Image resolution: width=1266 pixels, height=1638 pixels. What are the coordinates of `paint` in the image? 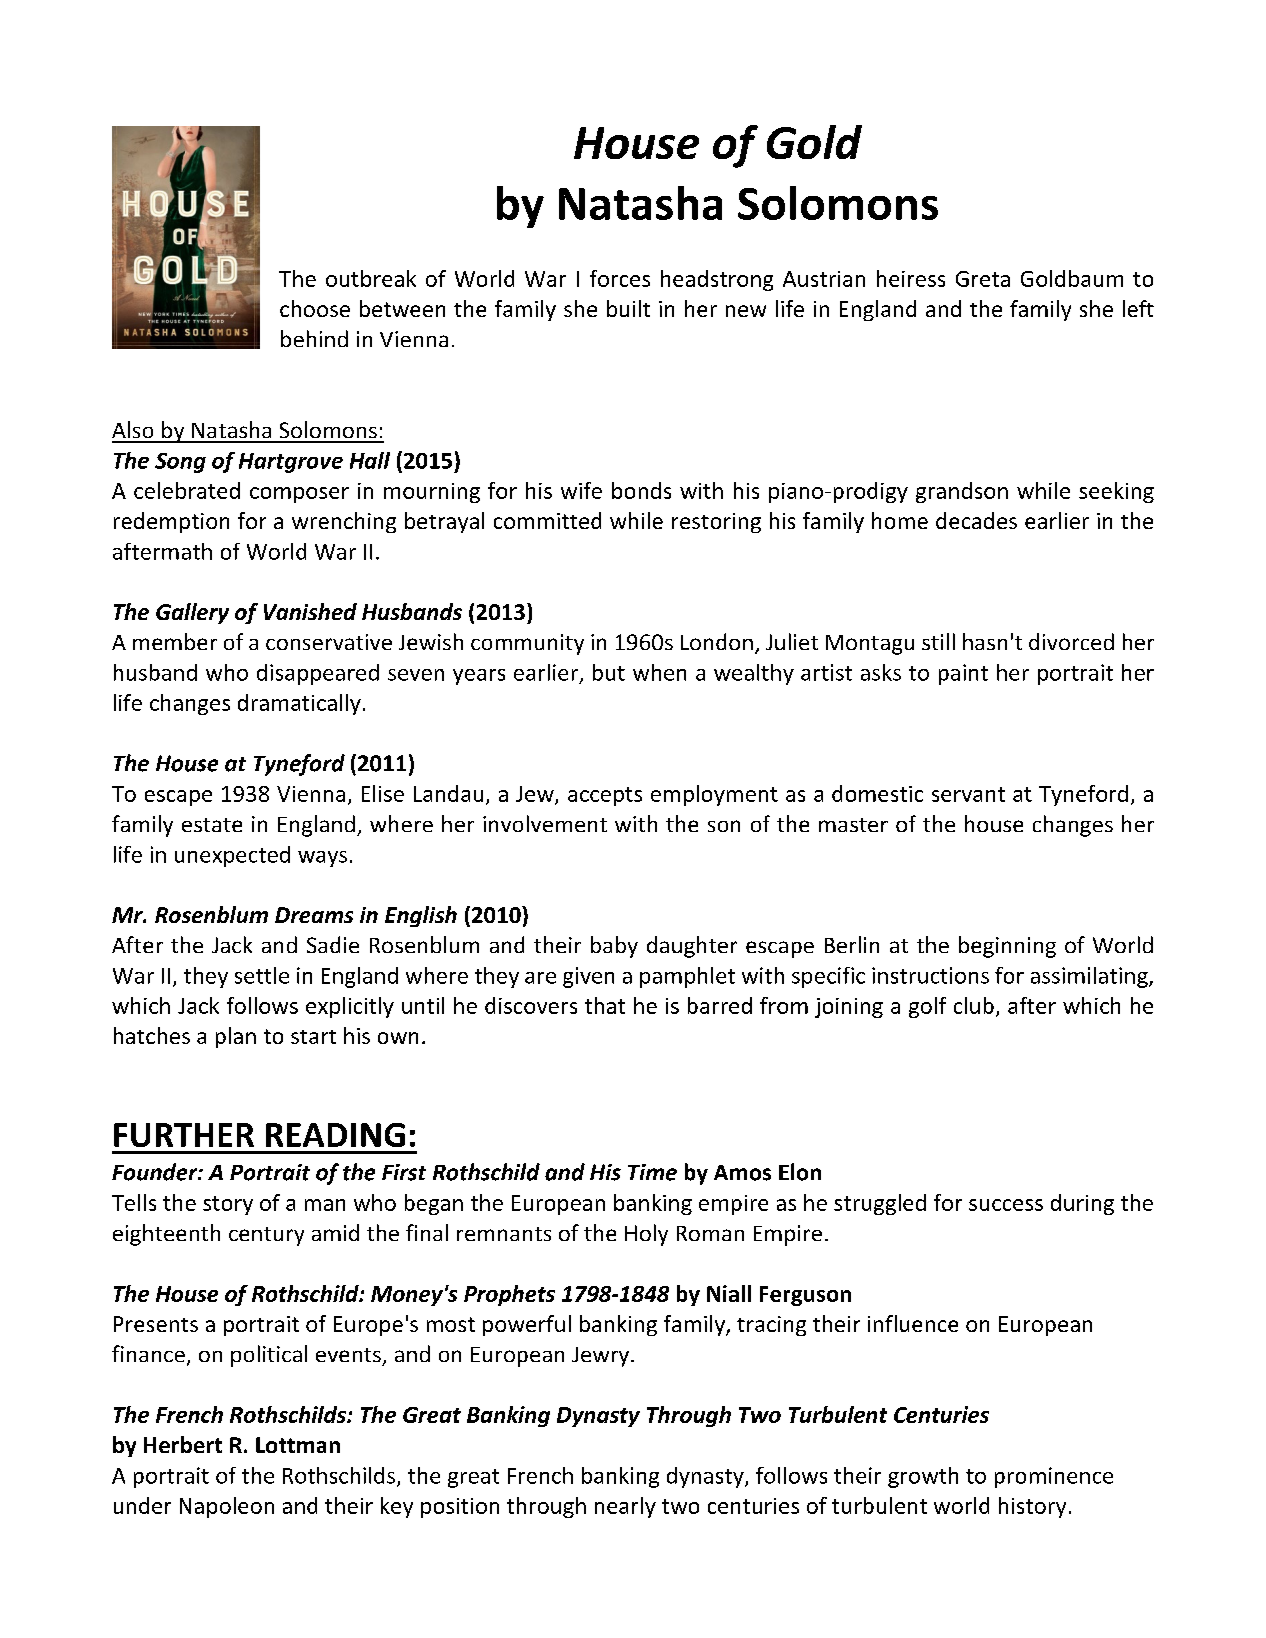 It's located at (963, 674).
